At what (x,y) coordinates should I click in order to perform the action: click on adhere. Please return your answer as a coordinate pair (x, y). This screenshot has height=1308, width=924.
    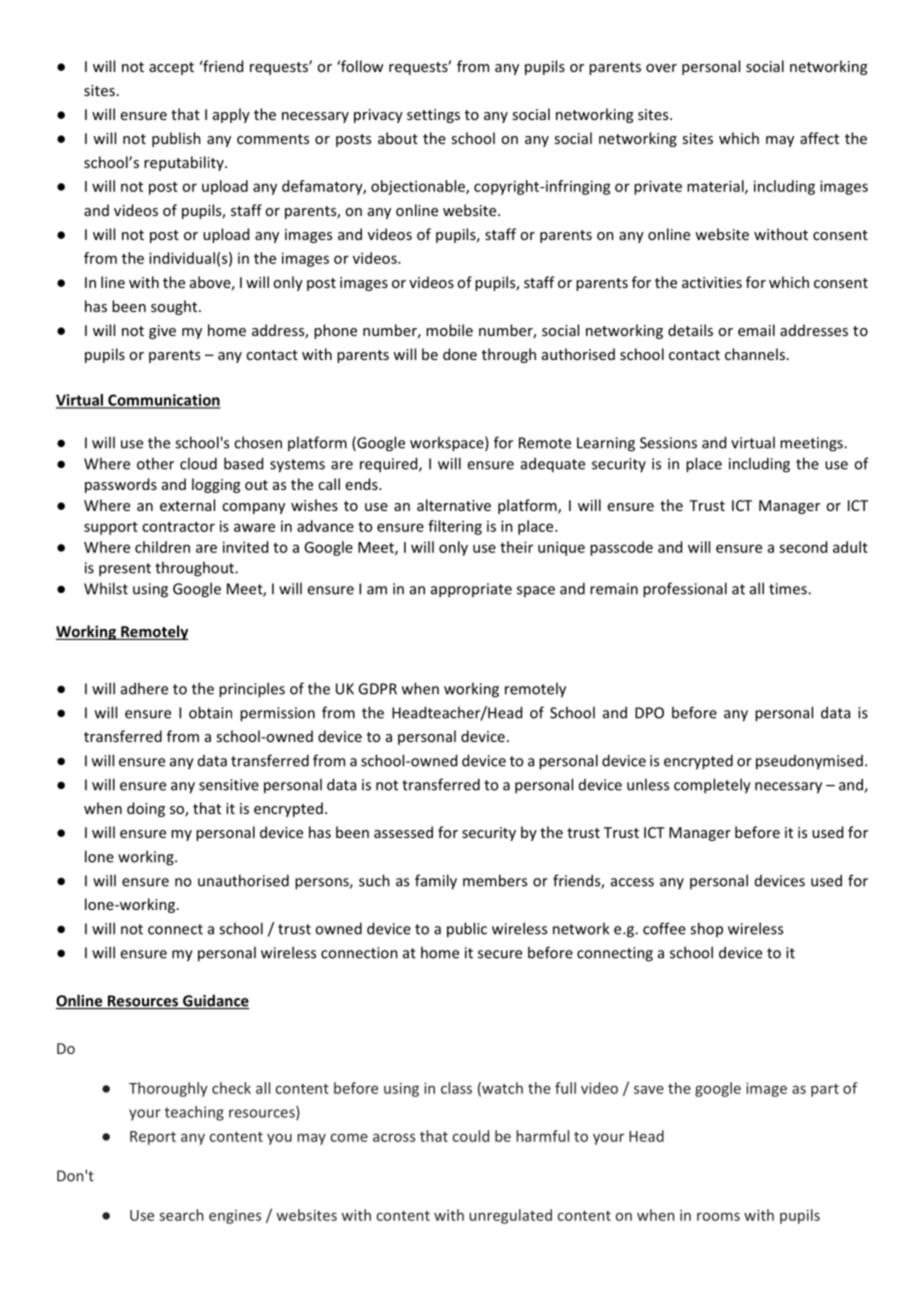
    Looking at the image, I should click on (144, 688).
